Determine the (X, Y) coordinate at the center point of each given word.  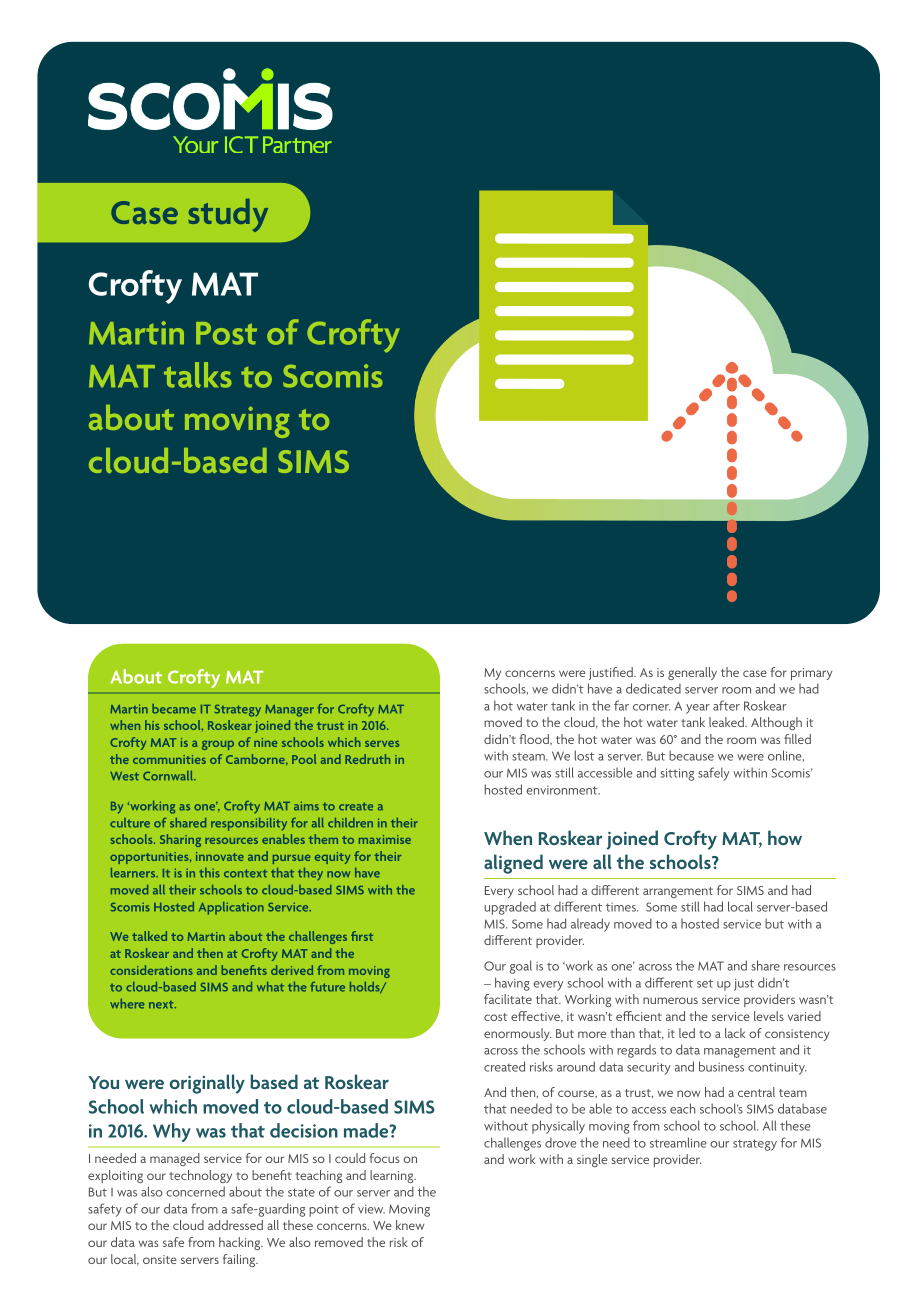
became (174, 709)
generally (692, 673)
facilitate (508, 999)
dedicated (653, 688)
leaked (727, 722)
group (218, 745)
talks (198, 375)
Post (226, 333)
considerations (151, 970)
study (228, 215)
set (705, 983)
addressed (235, 1225)
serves (382, 744)
